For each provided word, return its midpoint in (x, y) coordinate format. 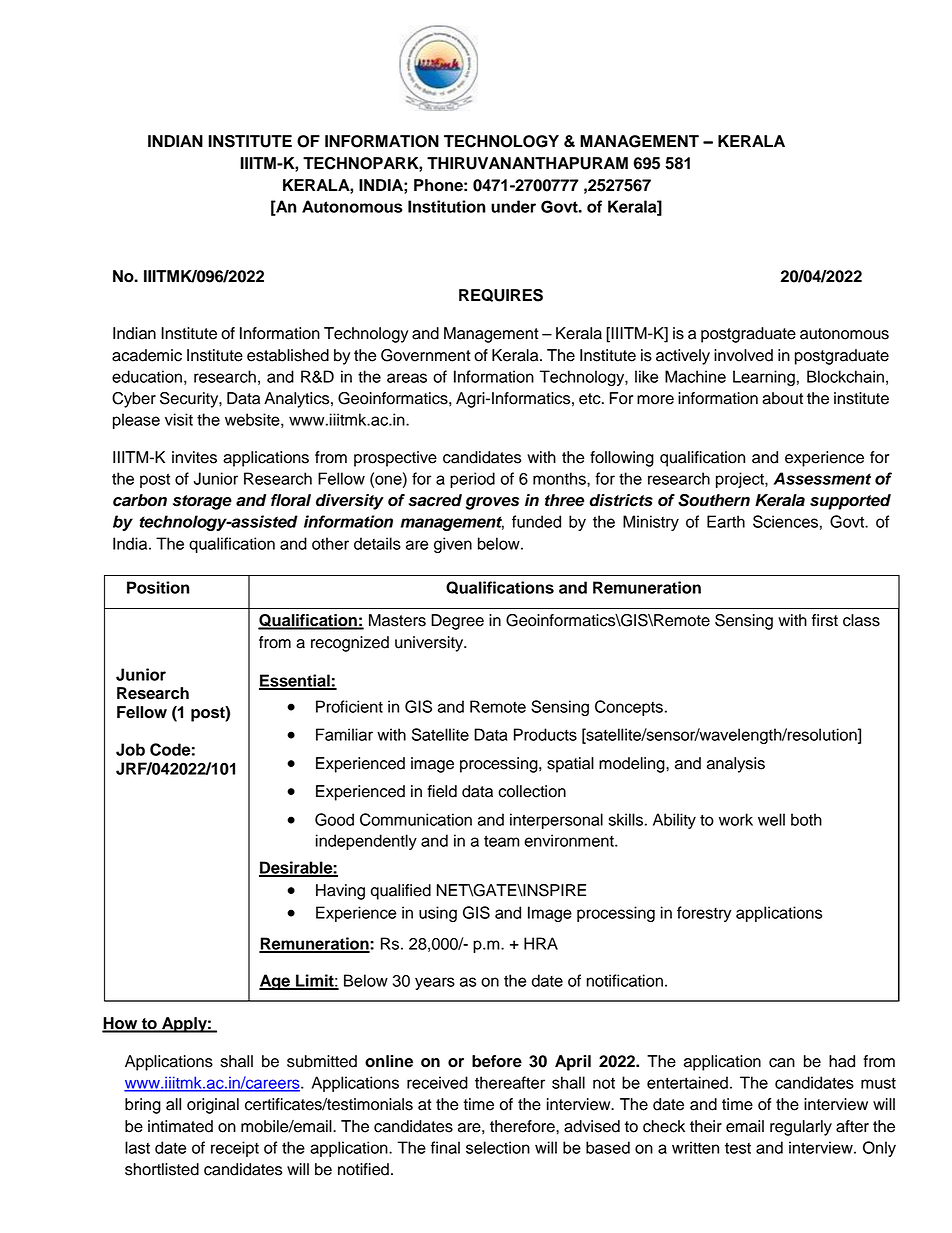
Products (545, 734)
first (825, 620)
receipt (235, 1149)
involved (743, 355)
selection (498, 1147)
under (513, 206)
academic (147, 355)
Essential (295, 681)
